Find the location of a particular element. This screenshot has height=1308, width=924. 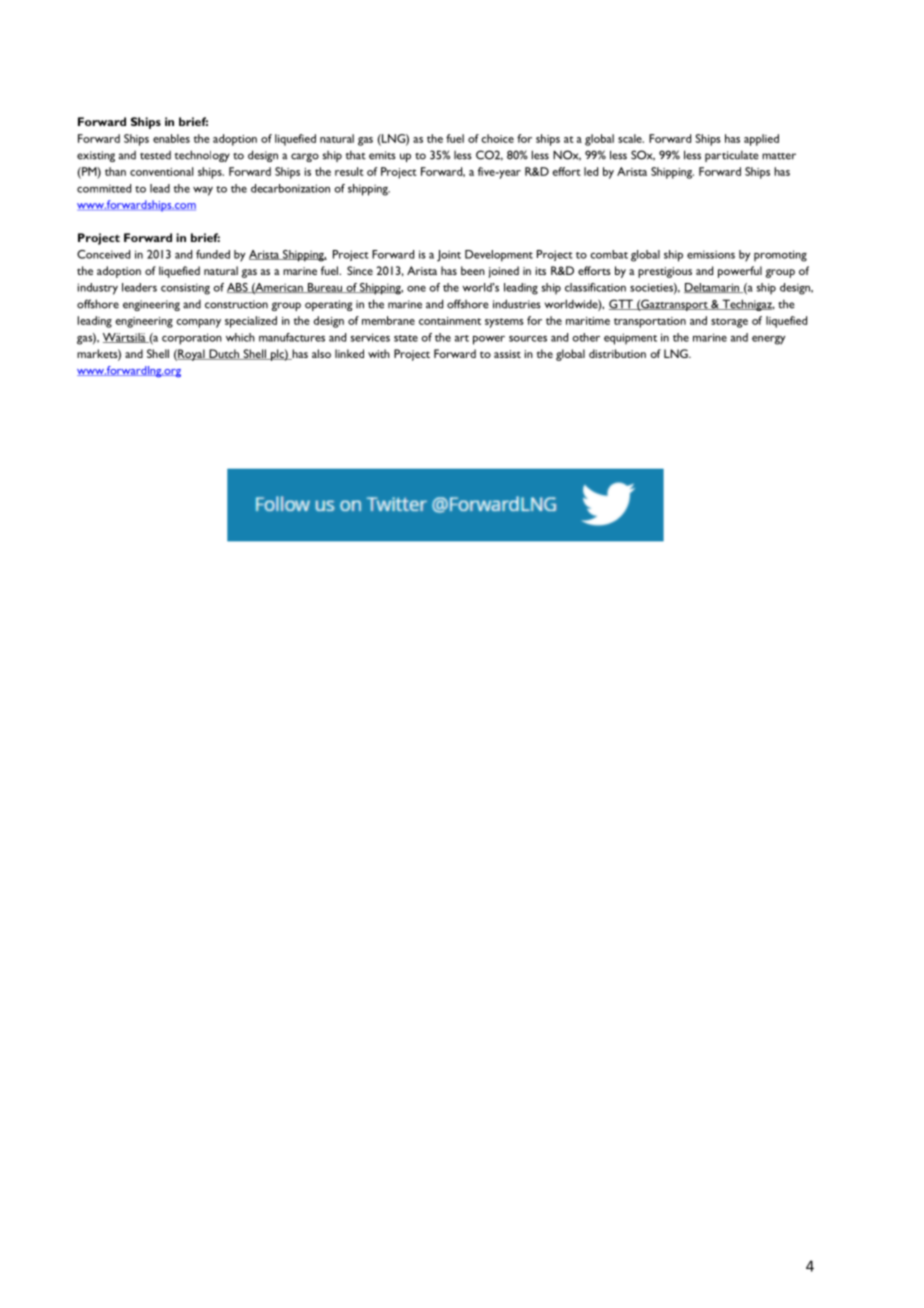

emissions is located at coordinates (711, 254).
